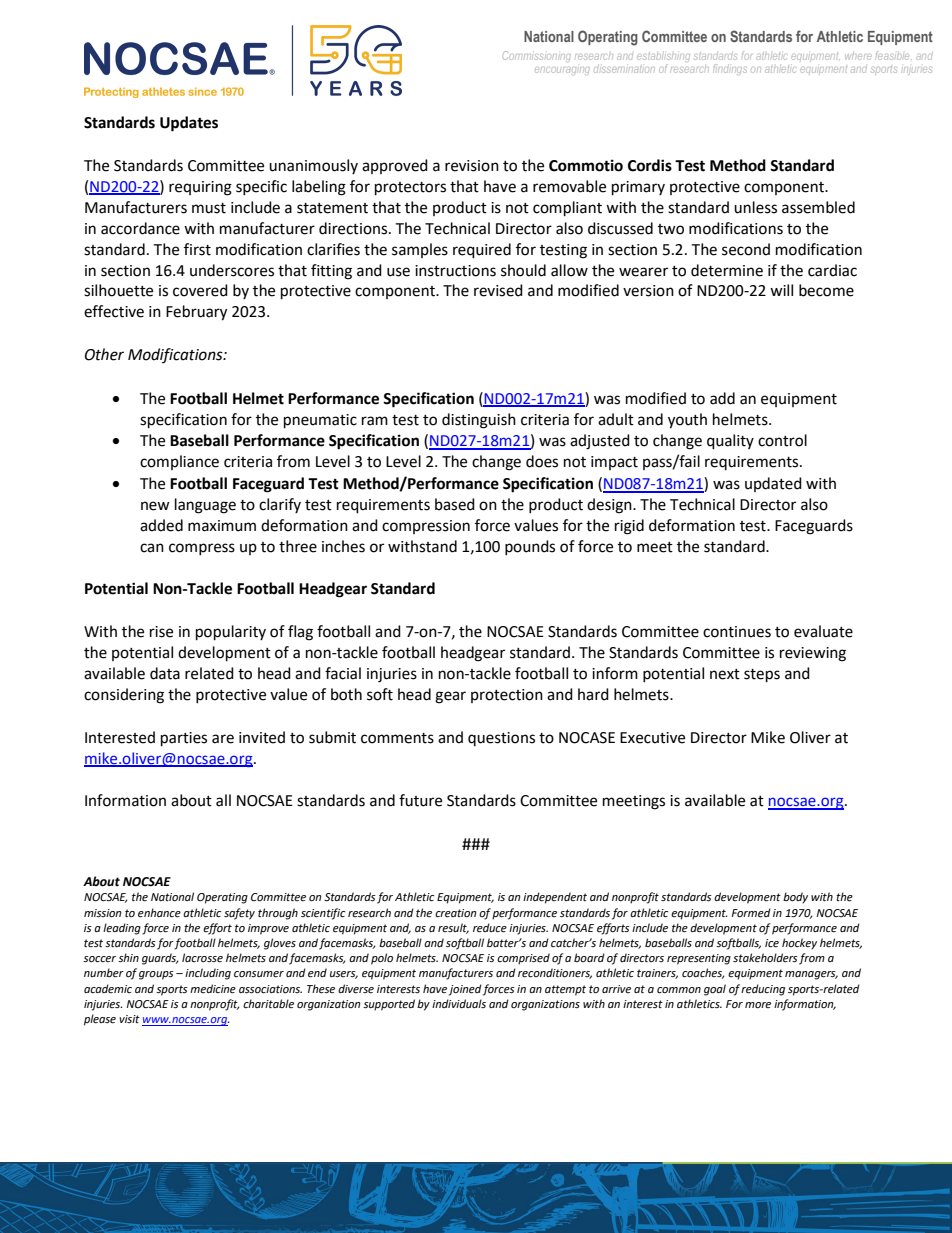  Describe the element at coordinates (213, 989) in the page. I see `medicine` at that location.
